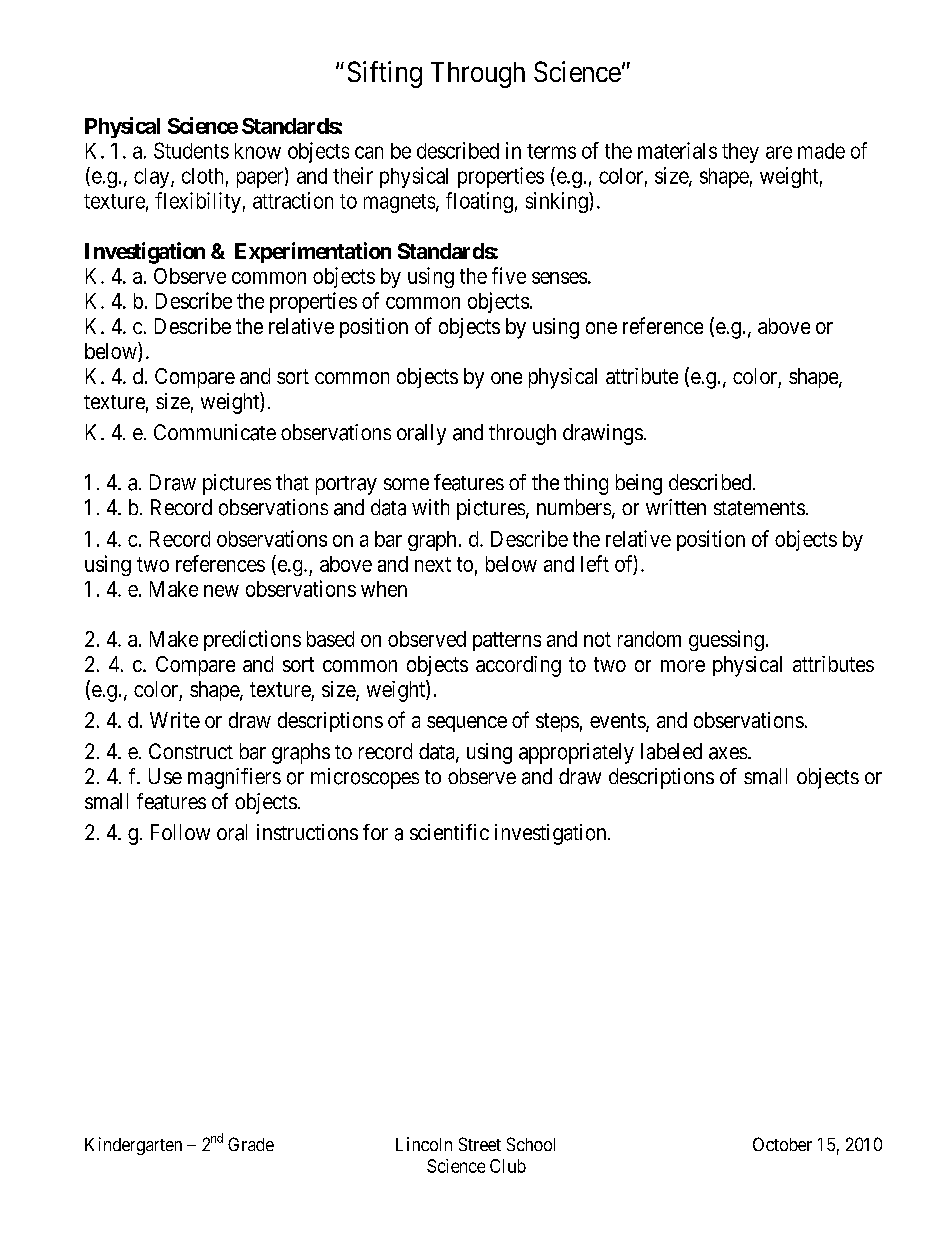 This screenshot has width=952, height=1233. What do you see at coordinates (480, 1144) in the screenshot?
I see `Street` at bounding box center [480, 1144].
